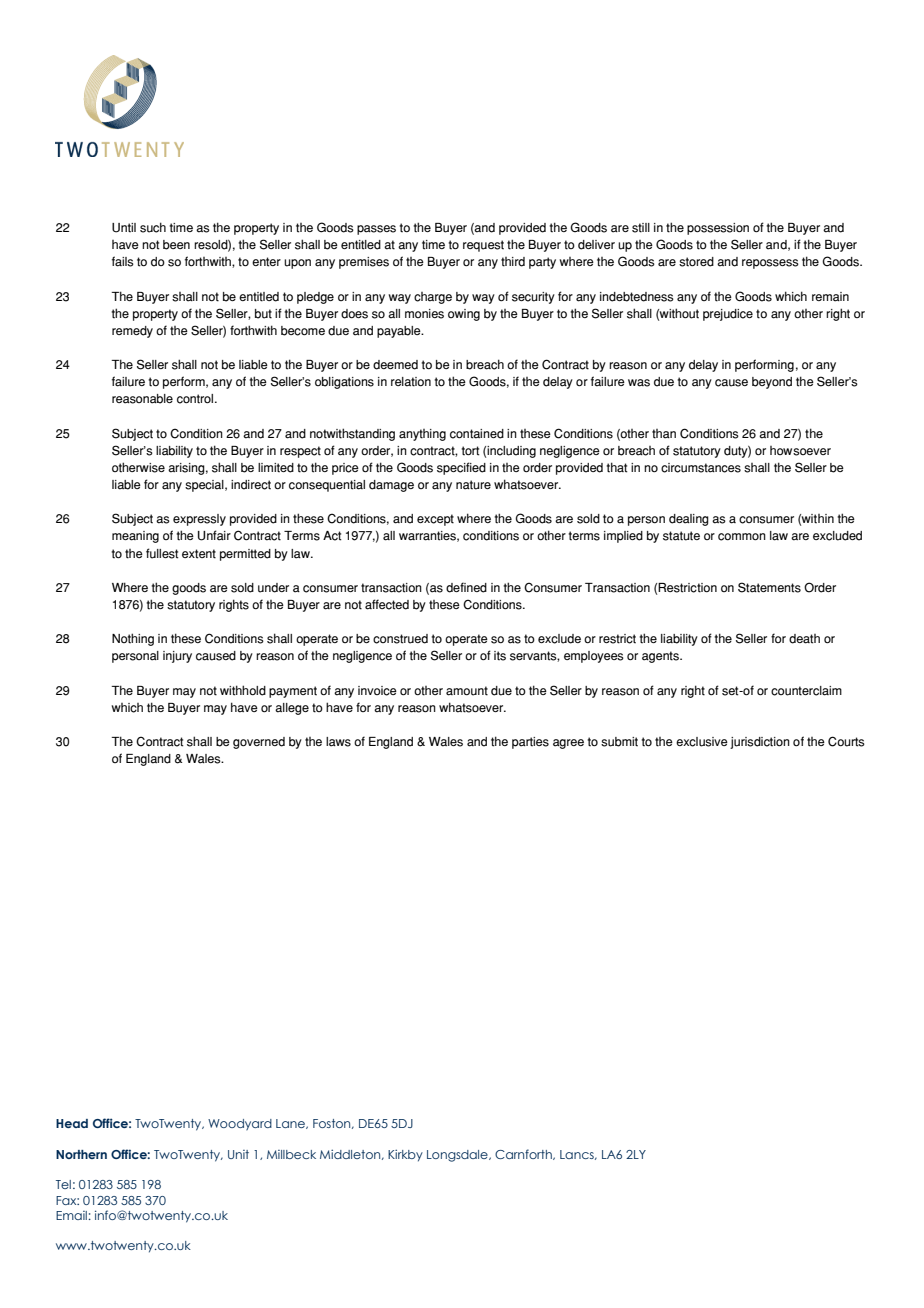 The image size is (924, 1308). What do you see at coordinates (351, 1154) in the page?
I see `Middleton` at bounding box center [351, 1154].
